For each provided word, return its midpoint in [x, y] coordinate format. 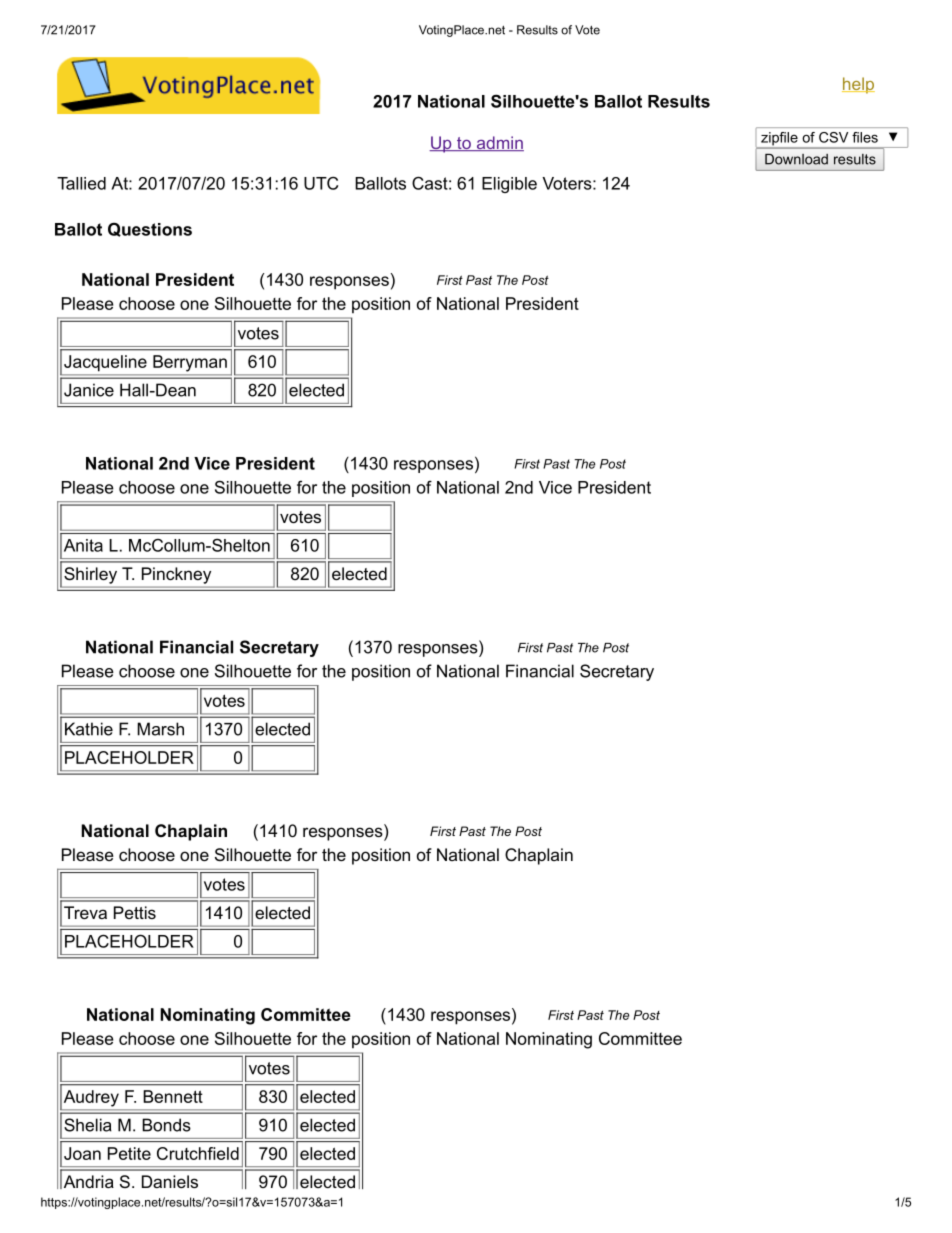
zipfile [779, 138]
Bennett [173, 1096]
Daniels [170, 1181]
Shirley [90, 575]
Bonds [166, 1125]
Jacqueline [105, 363]
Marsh [160, 729]
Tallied [81, 183]
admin [499, 143]
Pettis [135, 912]
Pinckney [176, 575]
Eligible [509, 185]
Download [796, 159]
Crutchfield [198, 1153]
